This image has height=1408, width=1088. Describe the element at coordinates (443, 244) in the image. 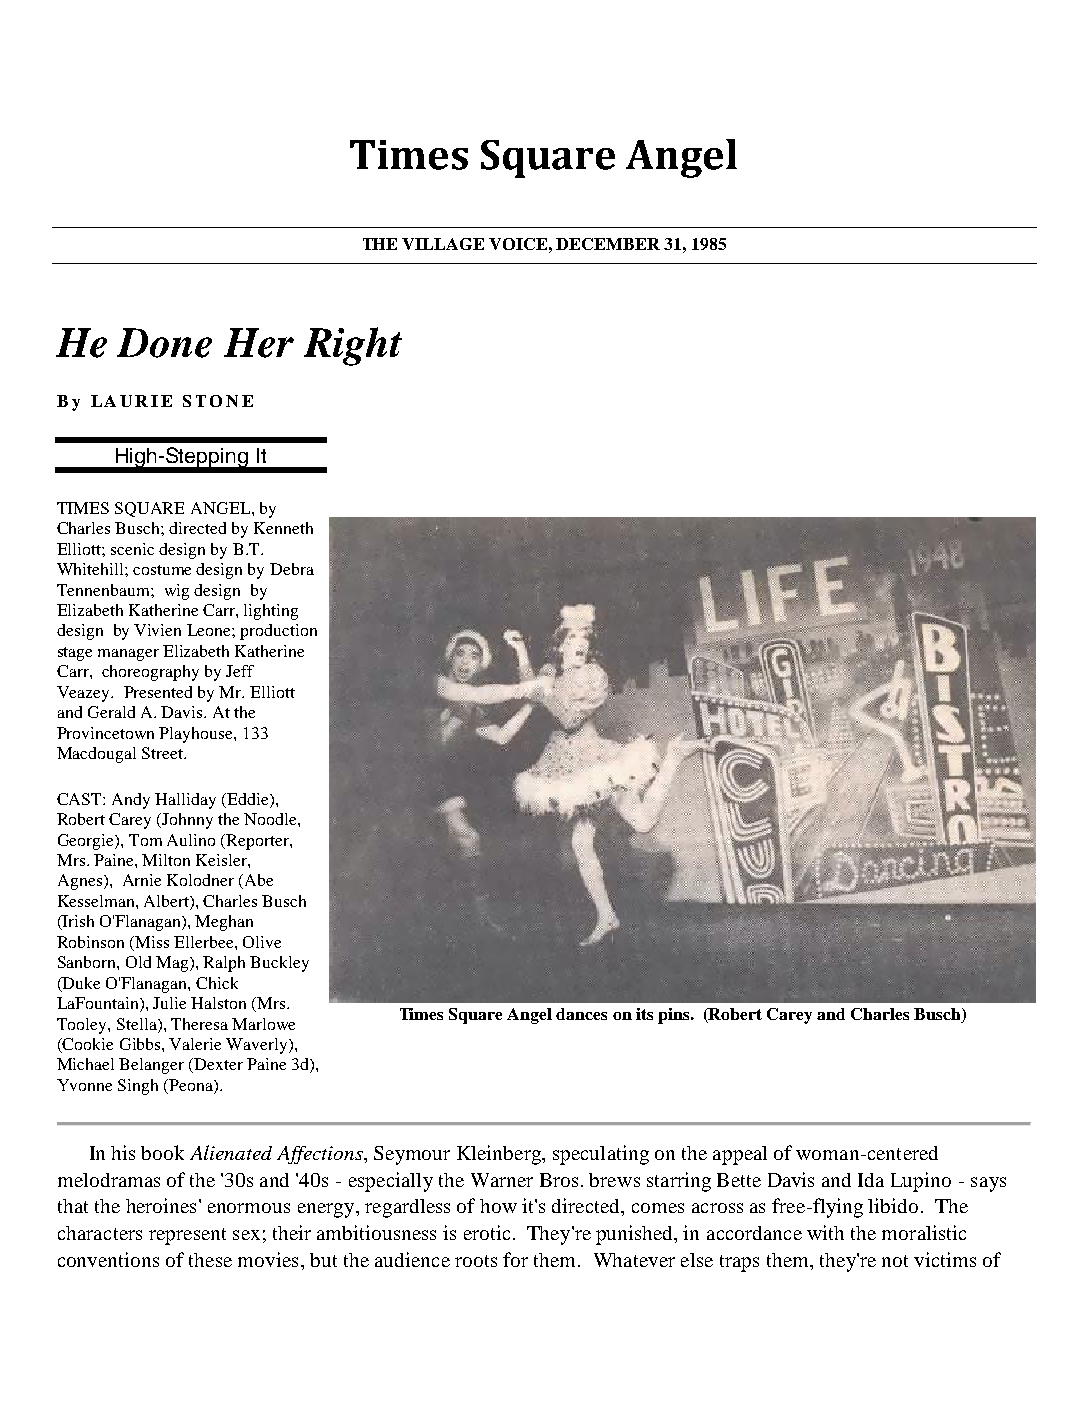

I see `VILLAGE` at that location.
